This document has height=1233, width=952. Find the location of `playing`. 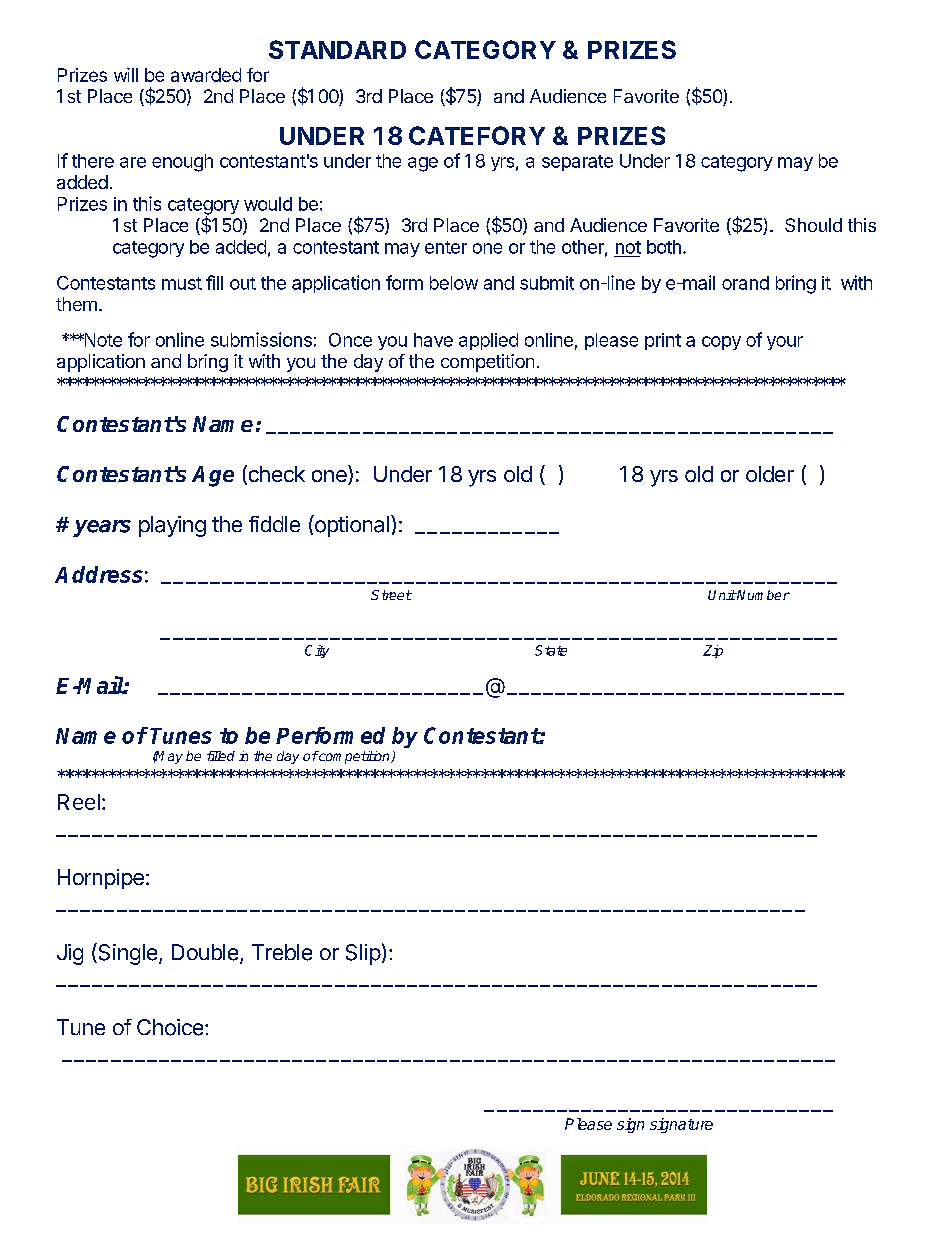

playing is located at coordinates (172, 526).
